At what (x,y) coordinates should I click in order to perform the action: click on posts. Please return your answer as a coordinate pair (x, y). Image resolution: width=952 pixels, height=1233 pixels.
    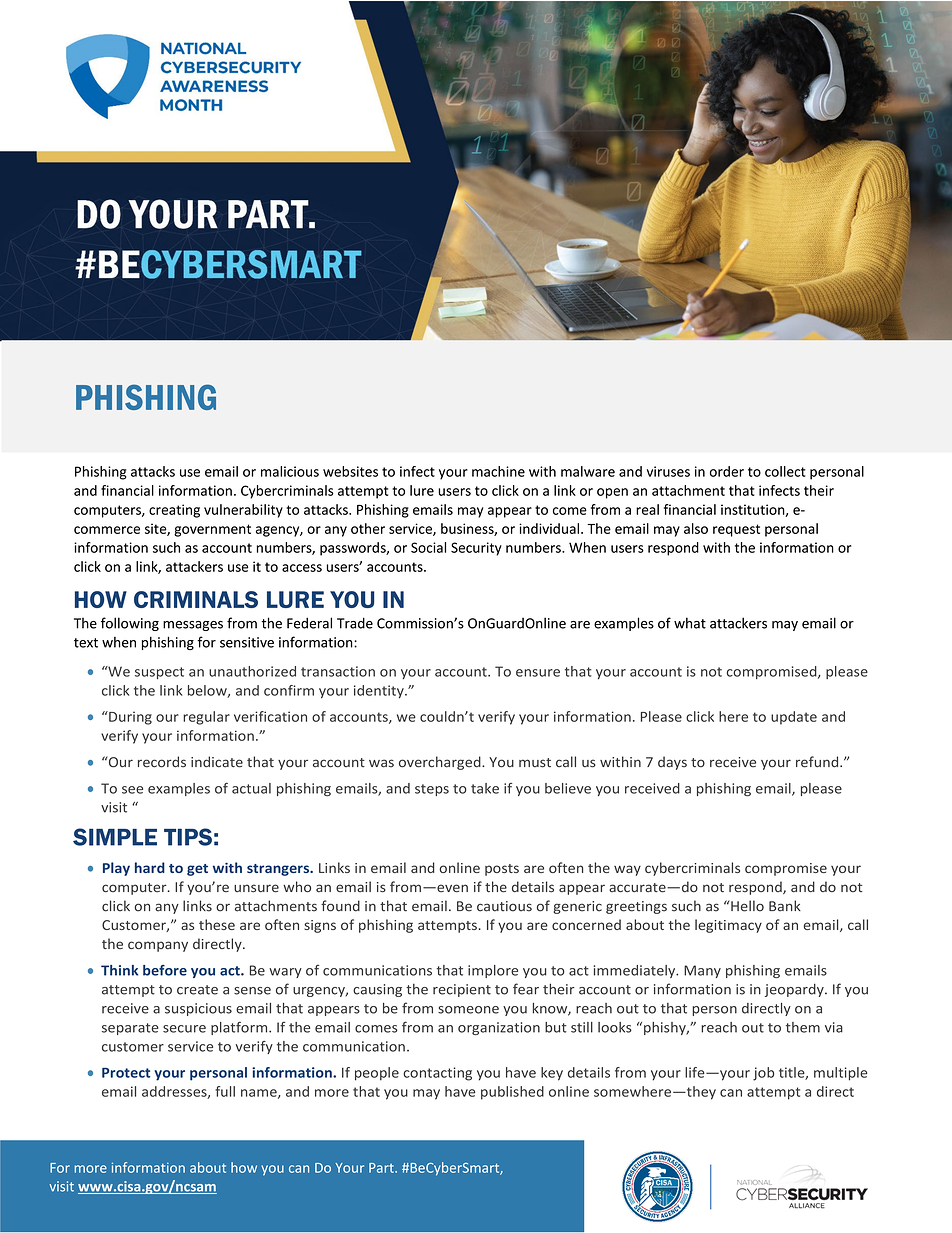
    Looking at the image, I should click on (502, 870).
